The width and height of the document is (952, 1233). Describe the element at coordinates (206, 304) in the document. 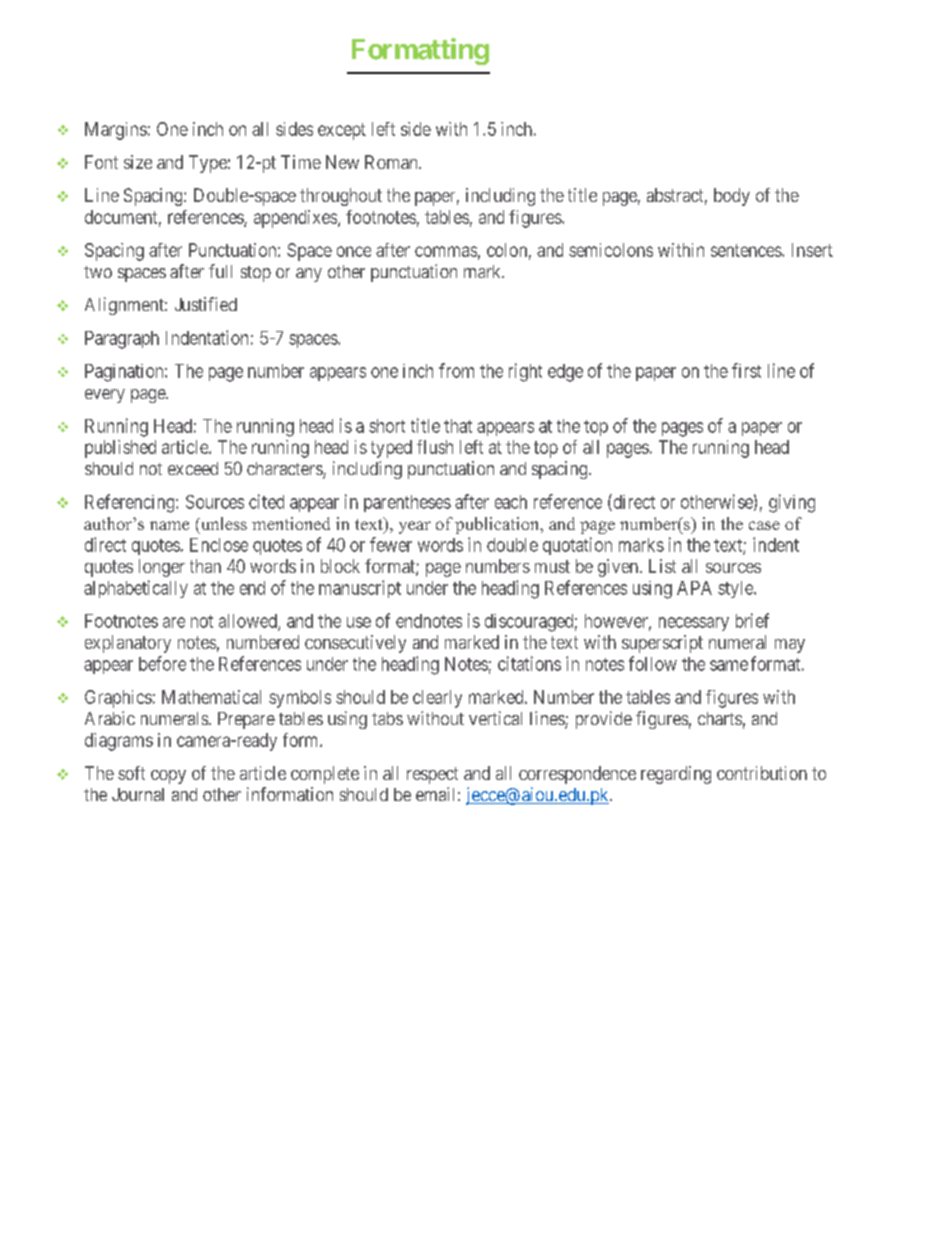

I see `Justified` at that location.
